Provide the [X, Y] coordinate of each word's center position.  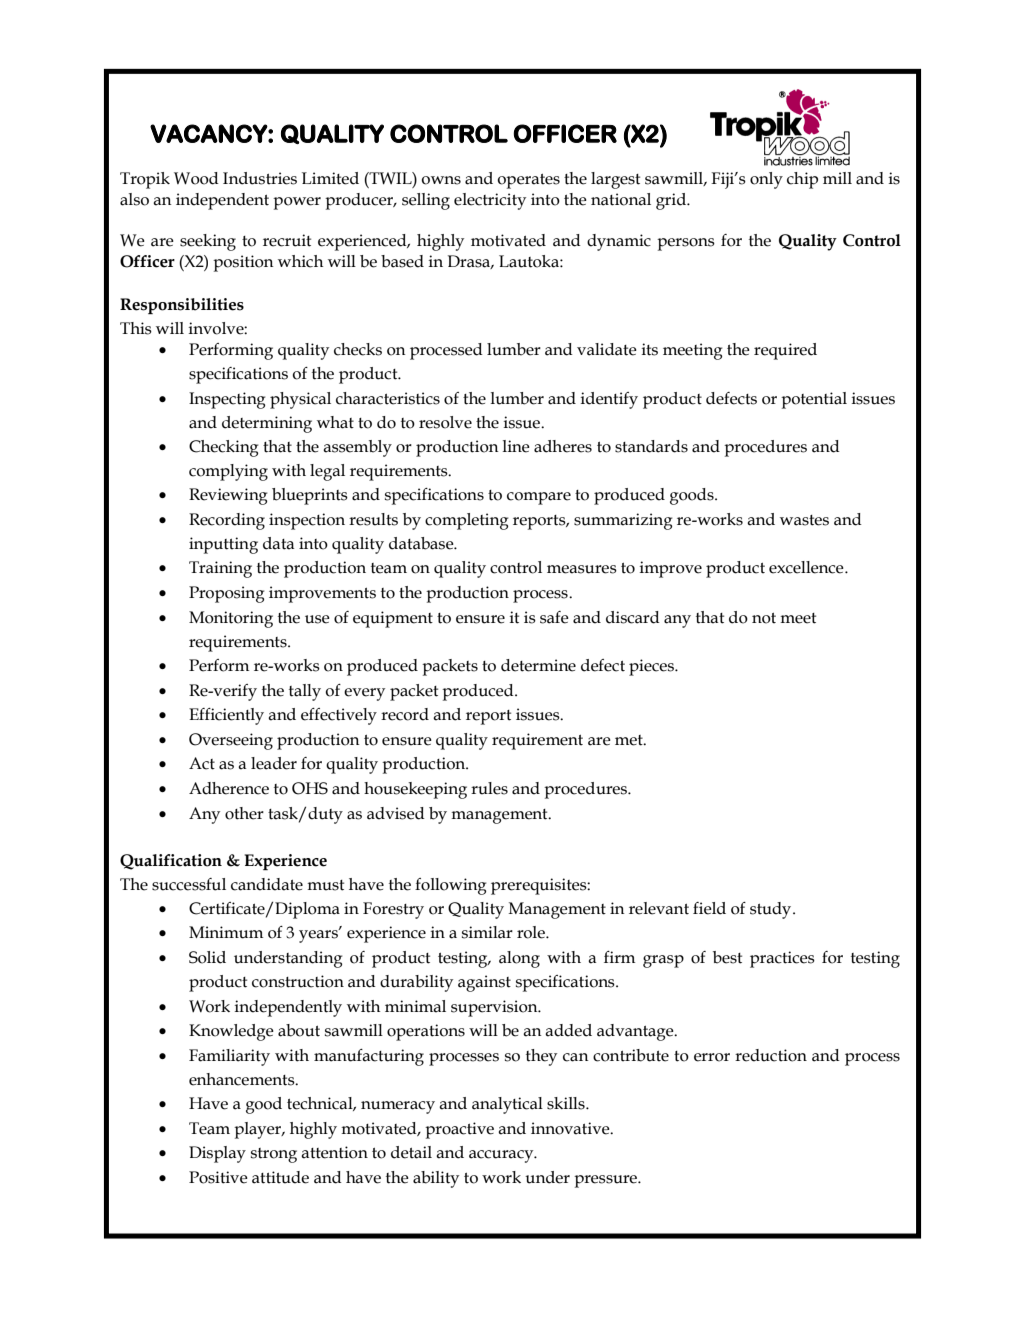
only [766, 180]
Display [217, 1154]
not [764, 618]
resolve [445, 422]
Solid [207, 957]
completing [466, 521]
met [630, 740]
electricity [490, 201]
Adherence [229, 788]
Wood [196, 178]
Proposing [226, 594]
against [484, 983]
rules [489, 788]
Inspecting [227, 400]
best [727, 957]
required [785, 351]
